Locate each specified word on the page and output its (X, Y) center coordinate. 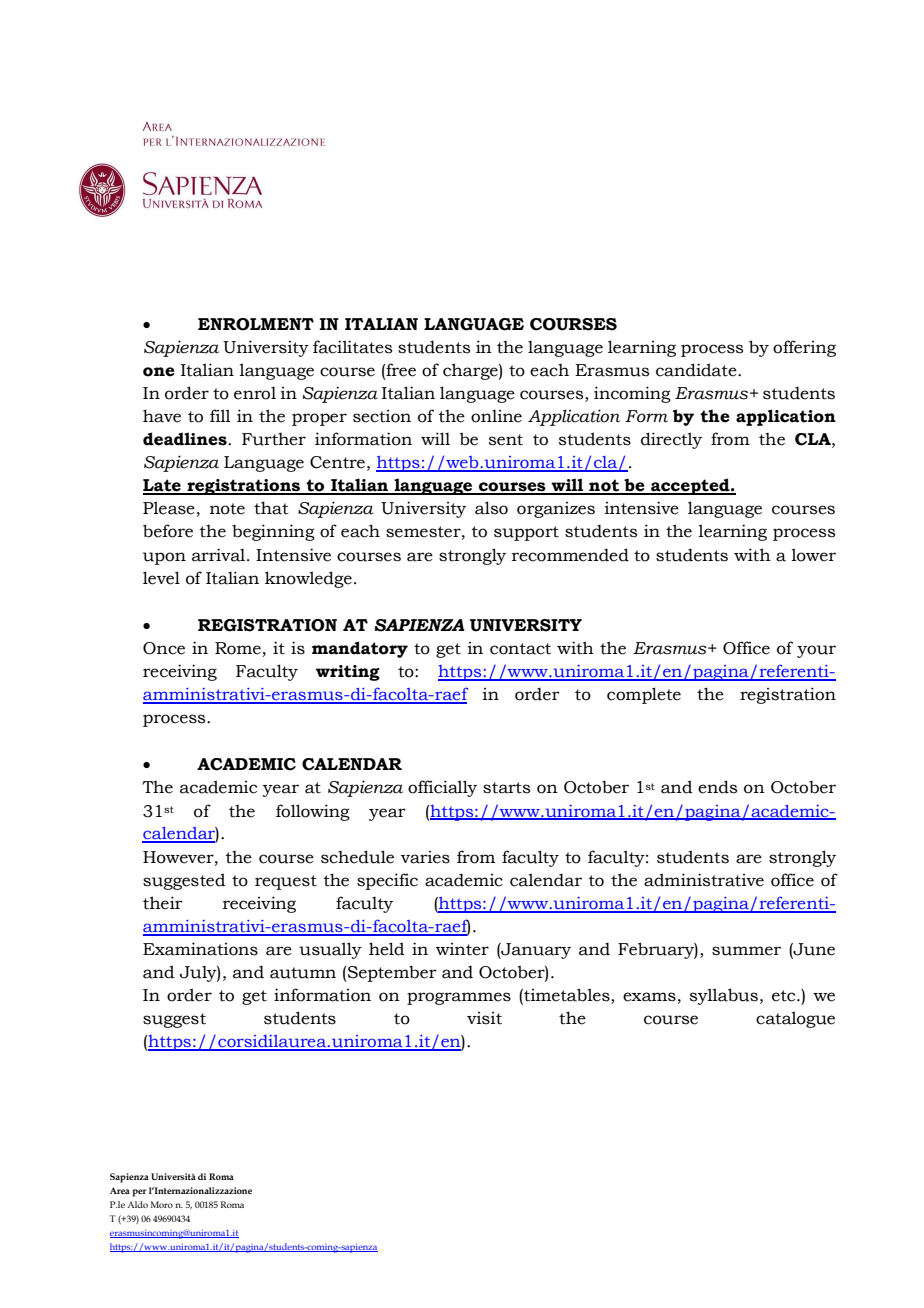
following (313, 812)
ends (717, 787)
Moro (162, 1204)
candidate (697, 370)
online (496, 416)
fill (220, 415)
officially (442, 788)
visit (484, 1018)
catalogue (795, 1019)
